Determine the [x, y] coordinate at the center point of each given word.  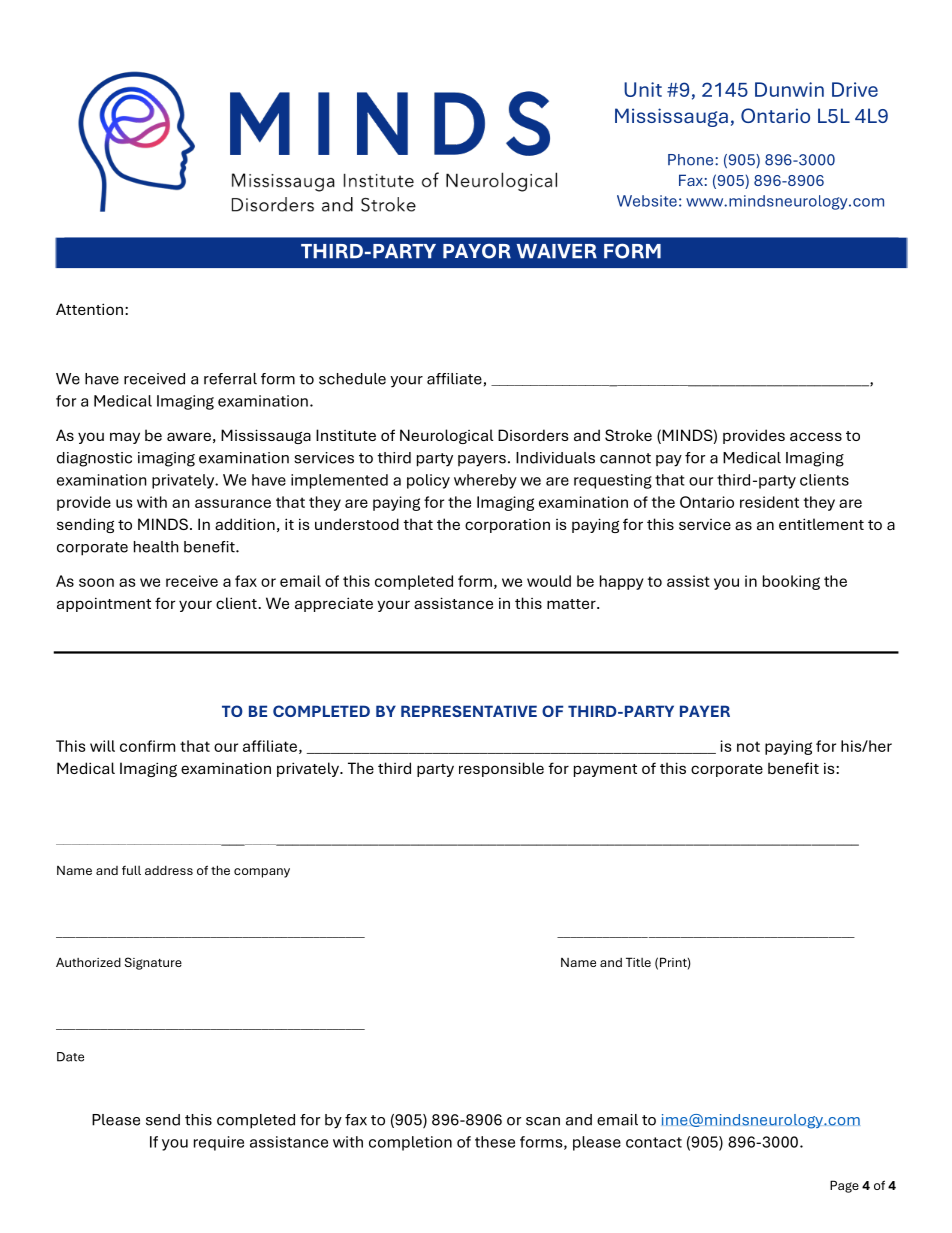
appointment [104, 604]
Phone [692, 160]
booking [791, 582]
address [169, 870]
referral [230, 379]
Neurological [446, 436]
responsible [501, 769]
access [816, 436]
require [219, 1143]
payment [605, 770]
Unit [643, 89]
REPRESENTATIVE [469, 711]
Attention [89, 309]
